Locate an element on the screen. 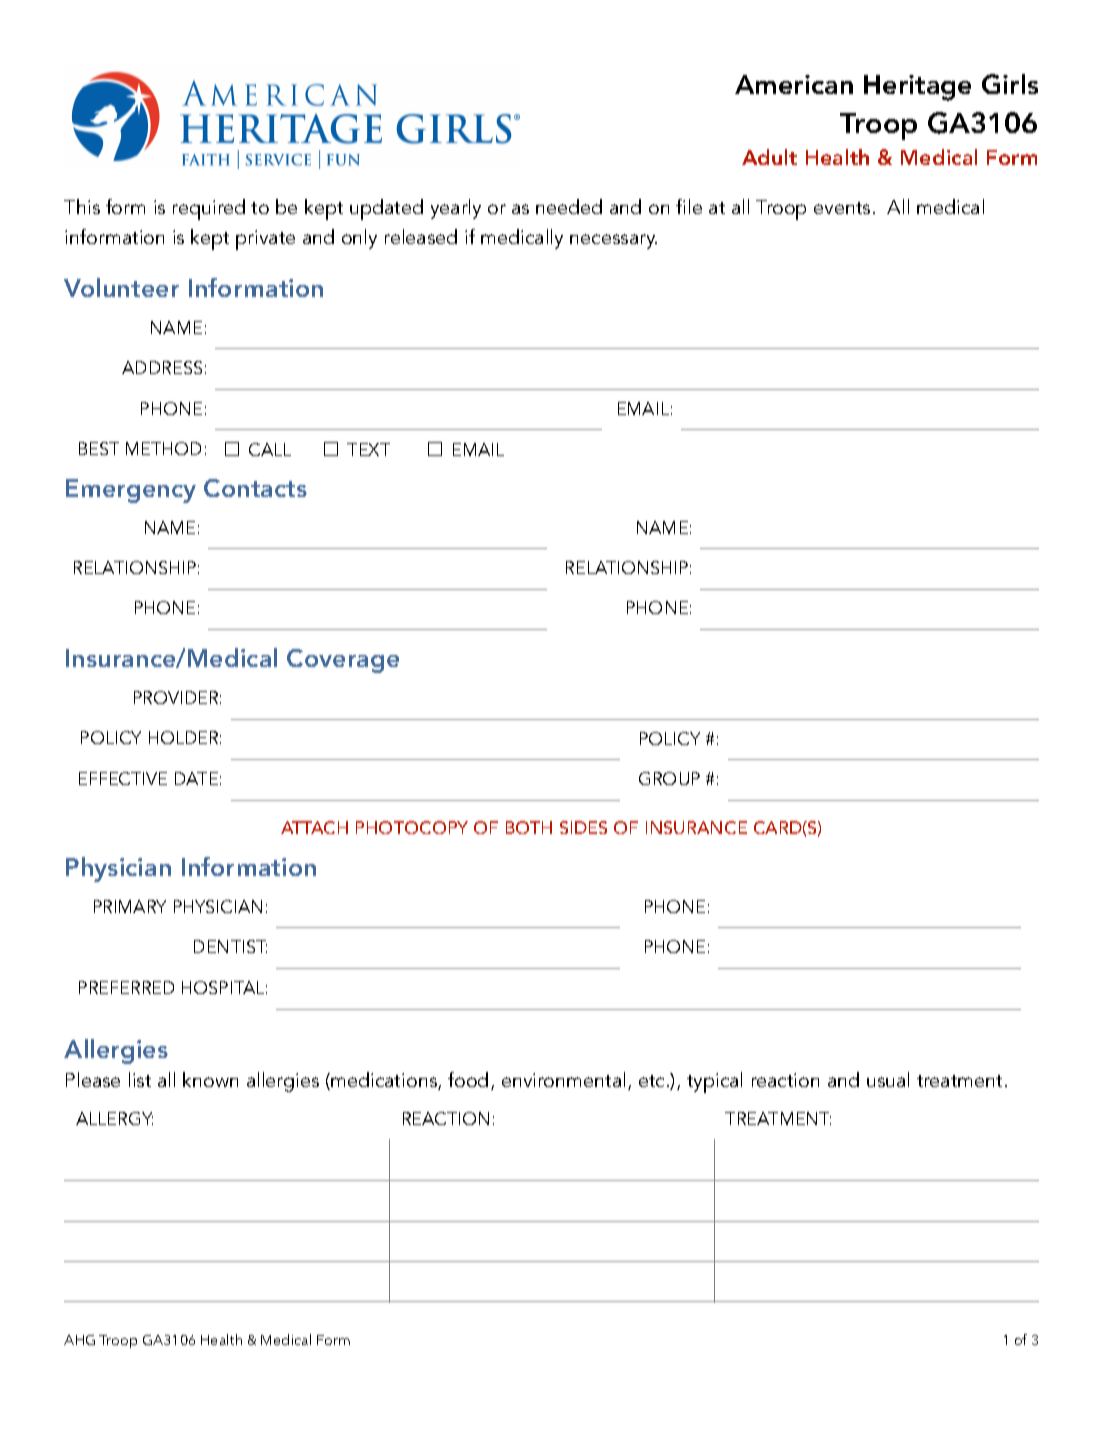  BOTH is located at coordinates (529, 827).
